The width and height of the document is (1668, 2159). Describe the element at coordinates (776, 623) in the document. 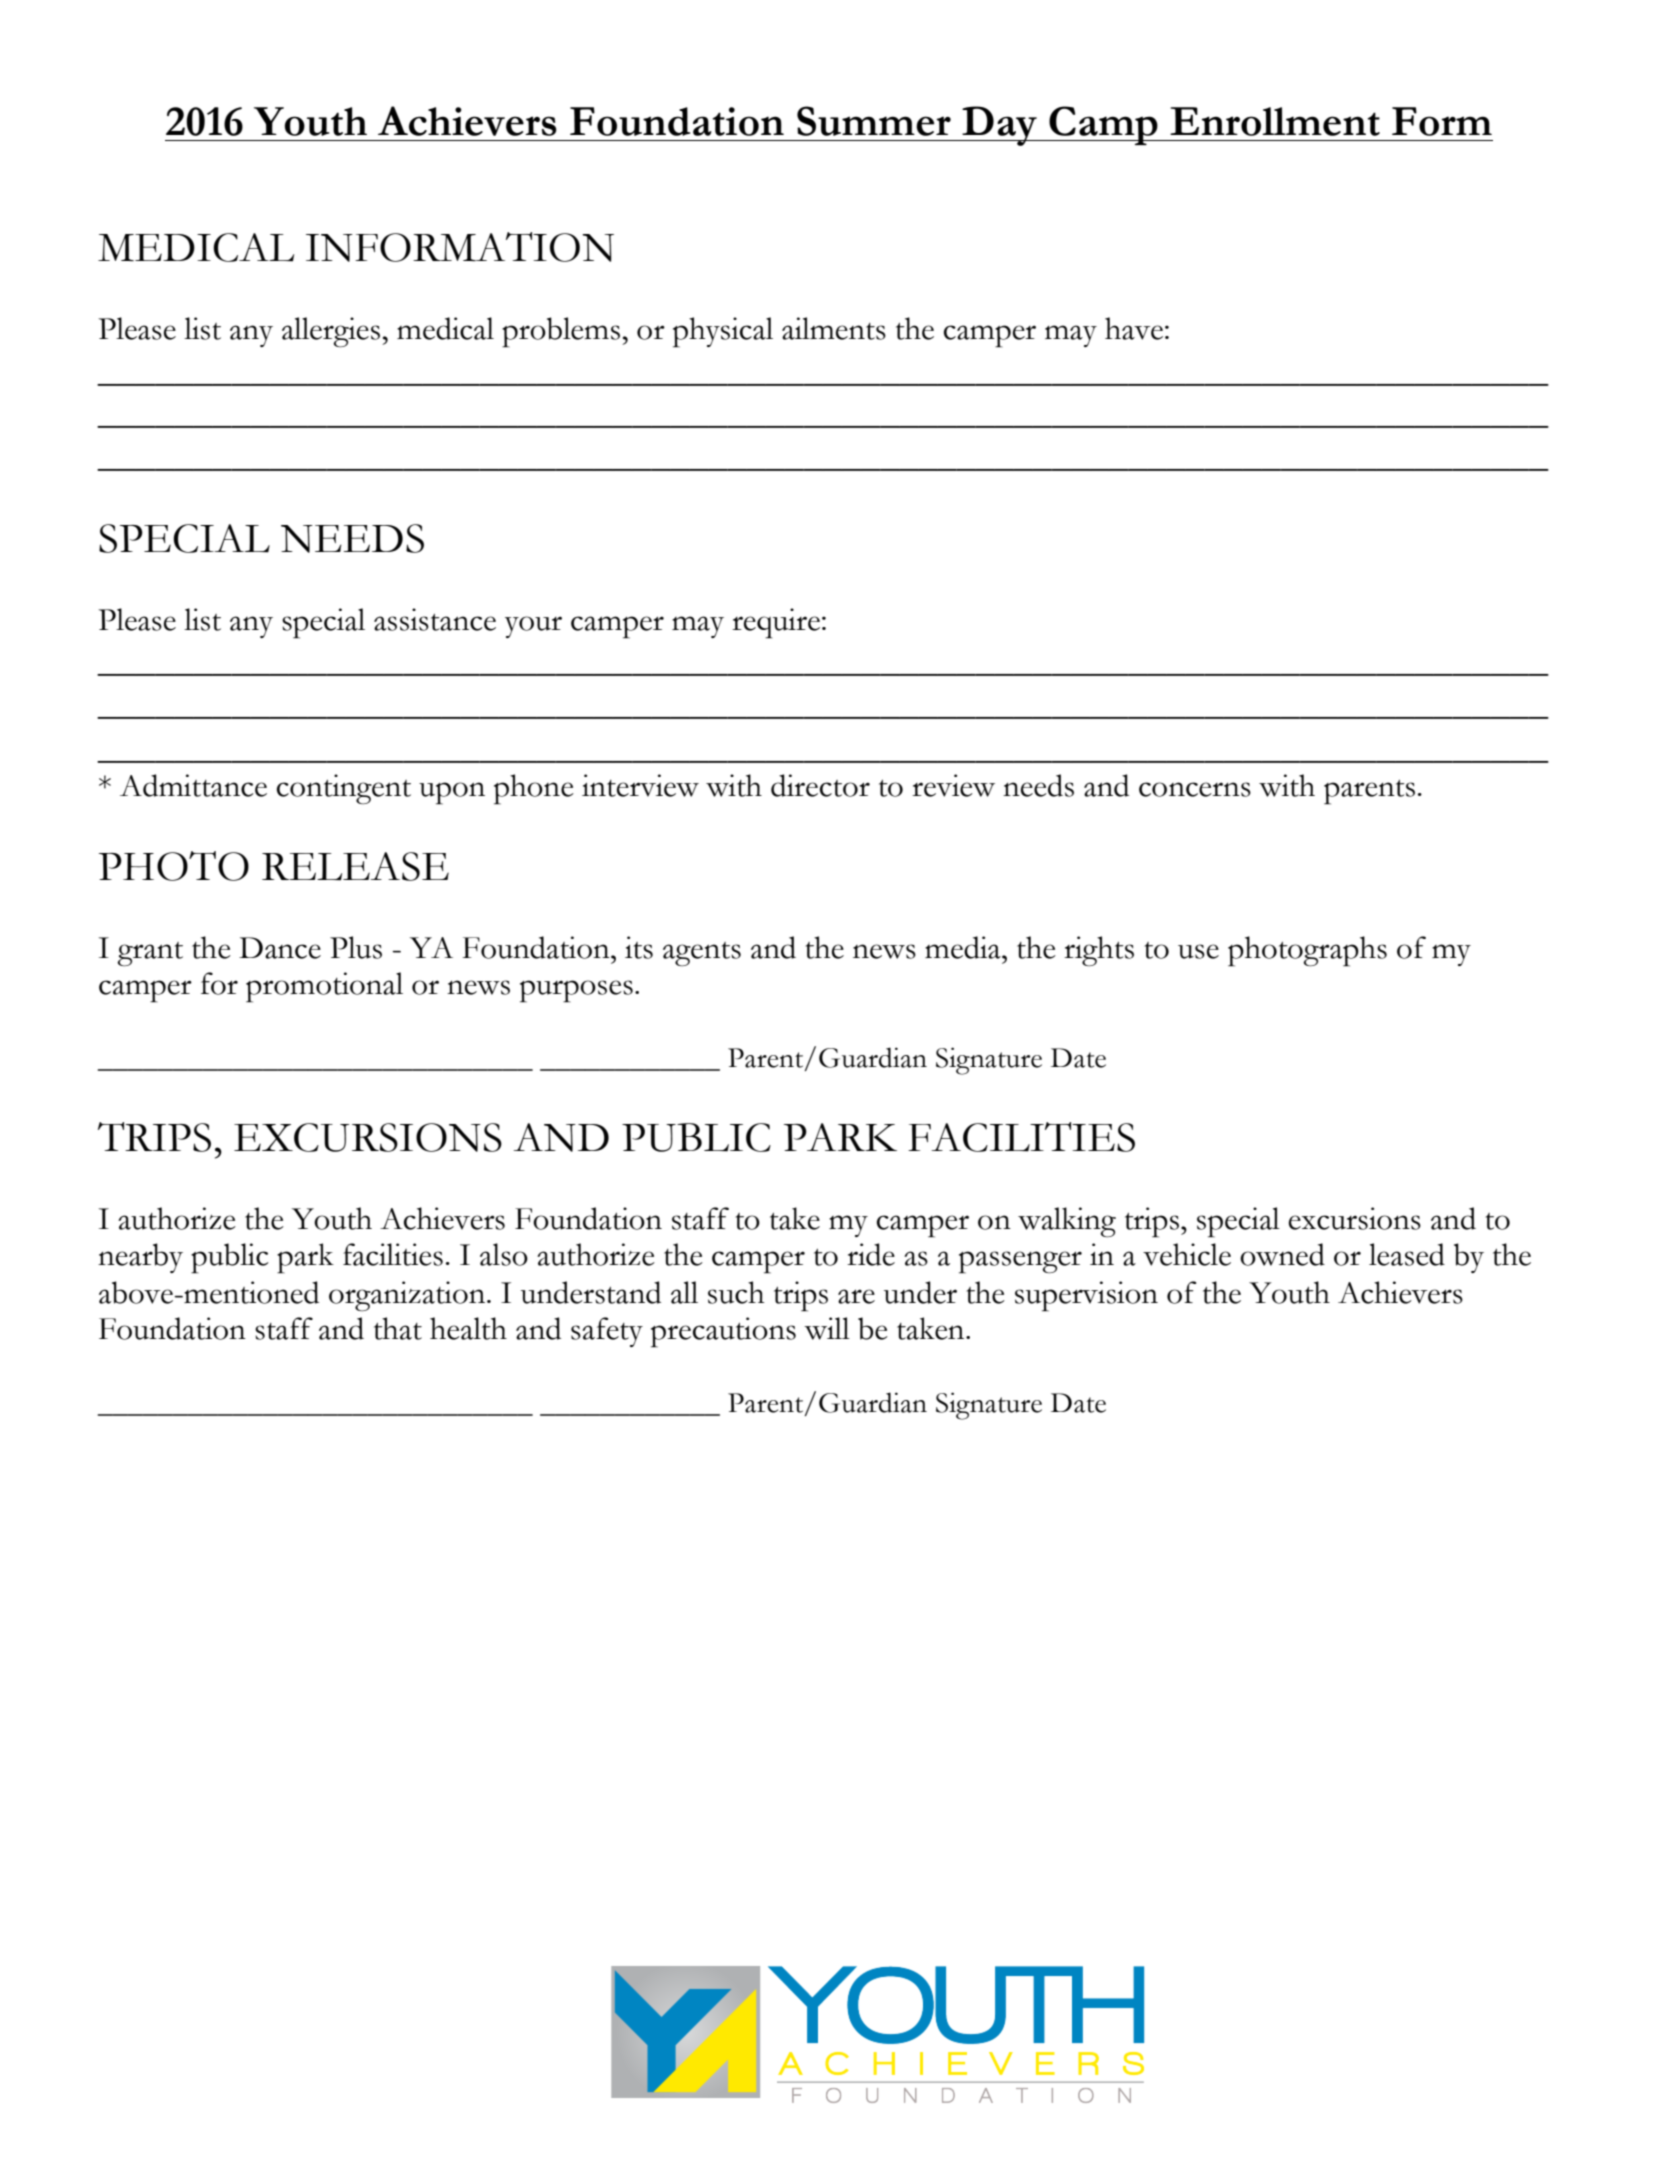

I see `require` at that location.
